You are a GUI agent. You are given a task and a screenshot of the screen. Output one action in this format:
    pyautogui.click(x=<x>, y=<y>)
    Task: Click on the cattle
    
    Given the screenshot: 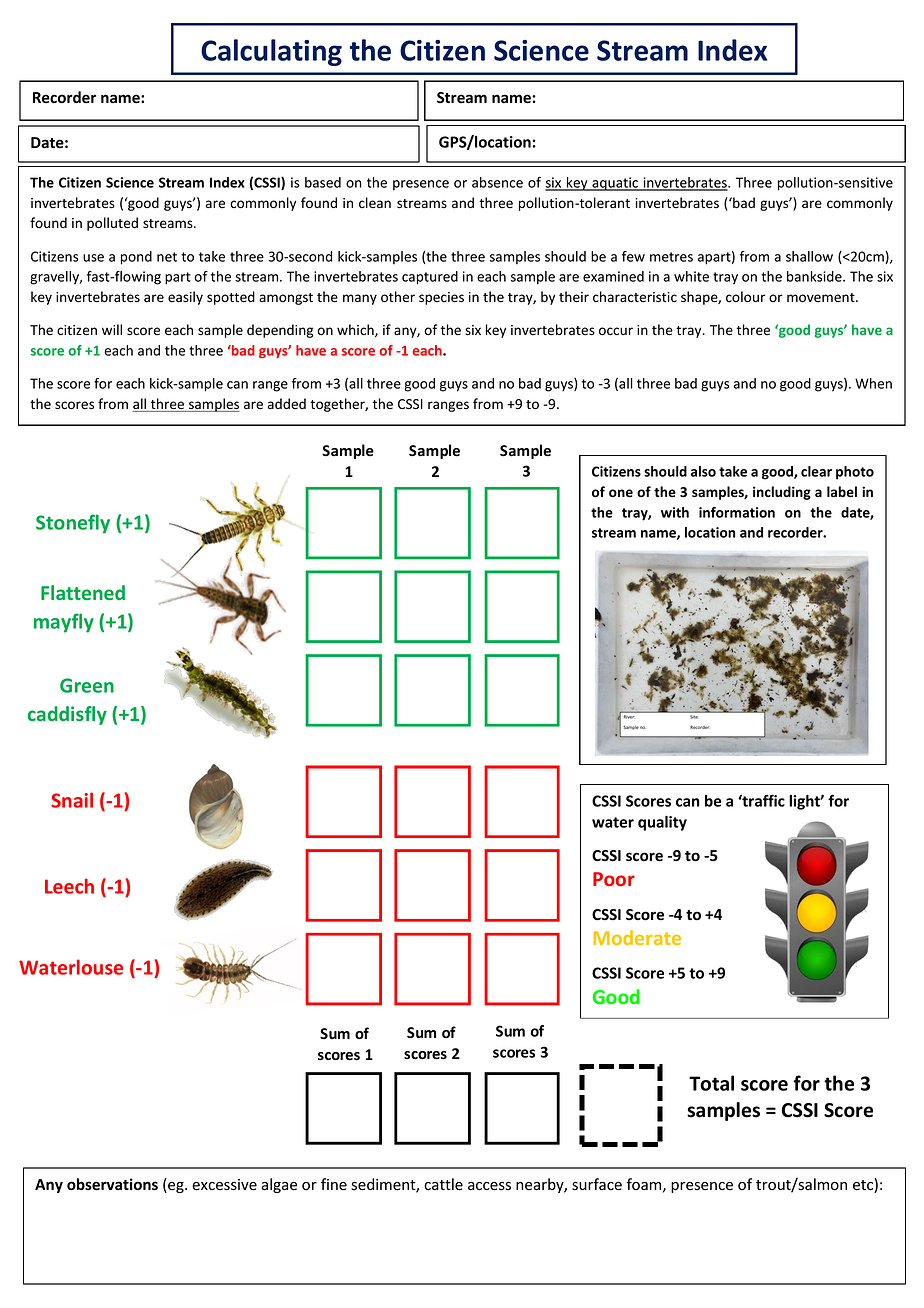 What is the action you would take?
    pyautogui.click(x=443, y=1184)
